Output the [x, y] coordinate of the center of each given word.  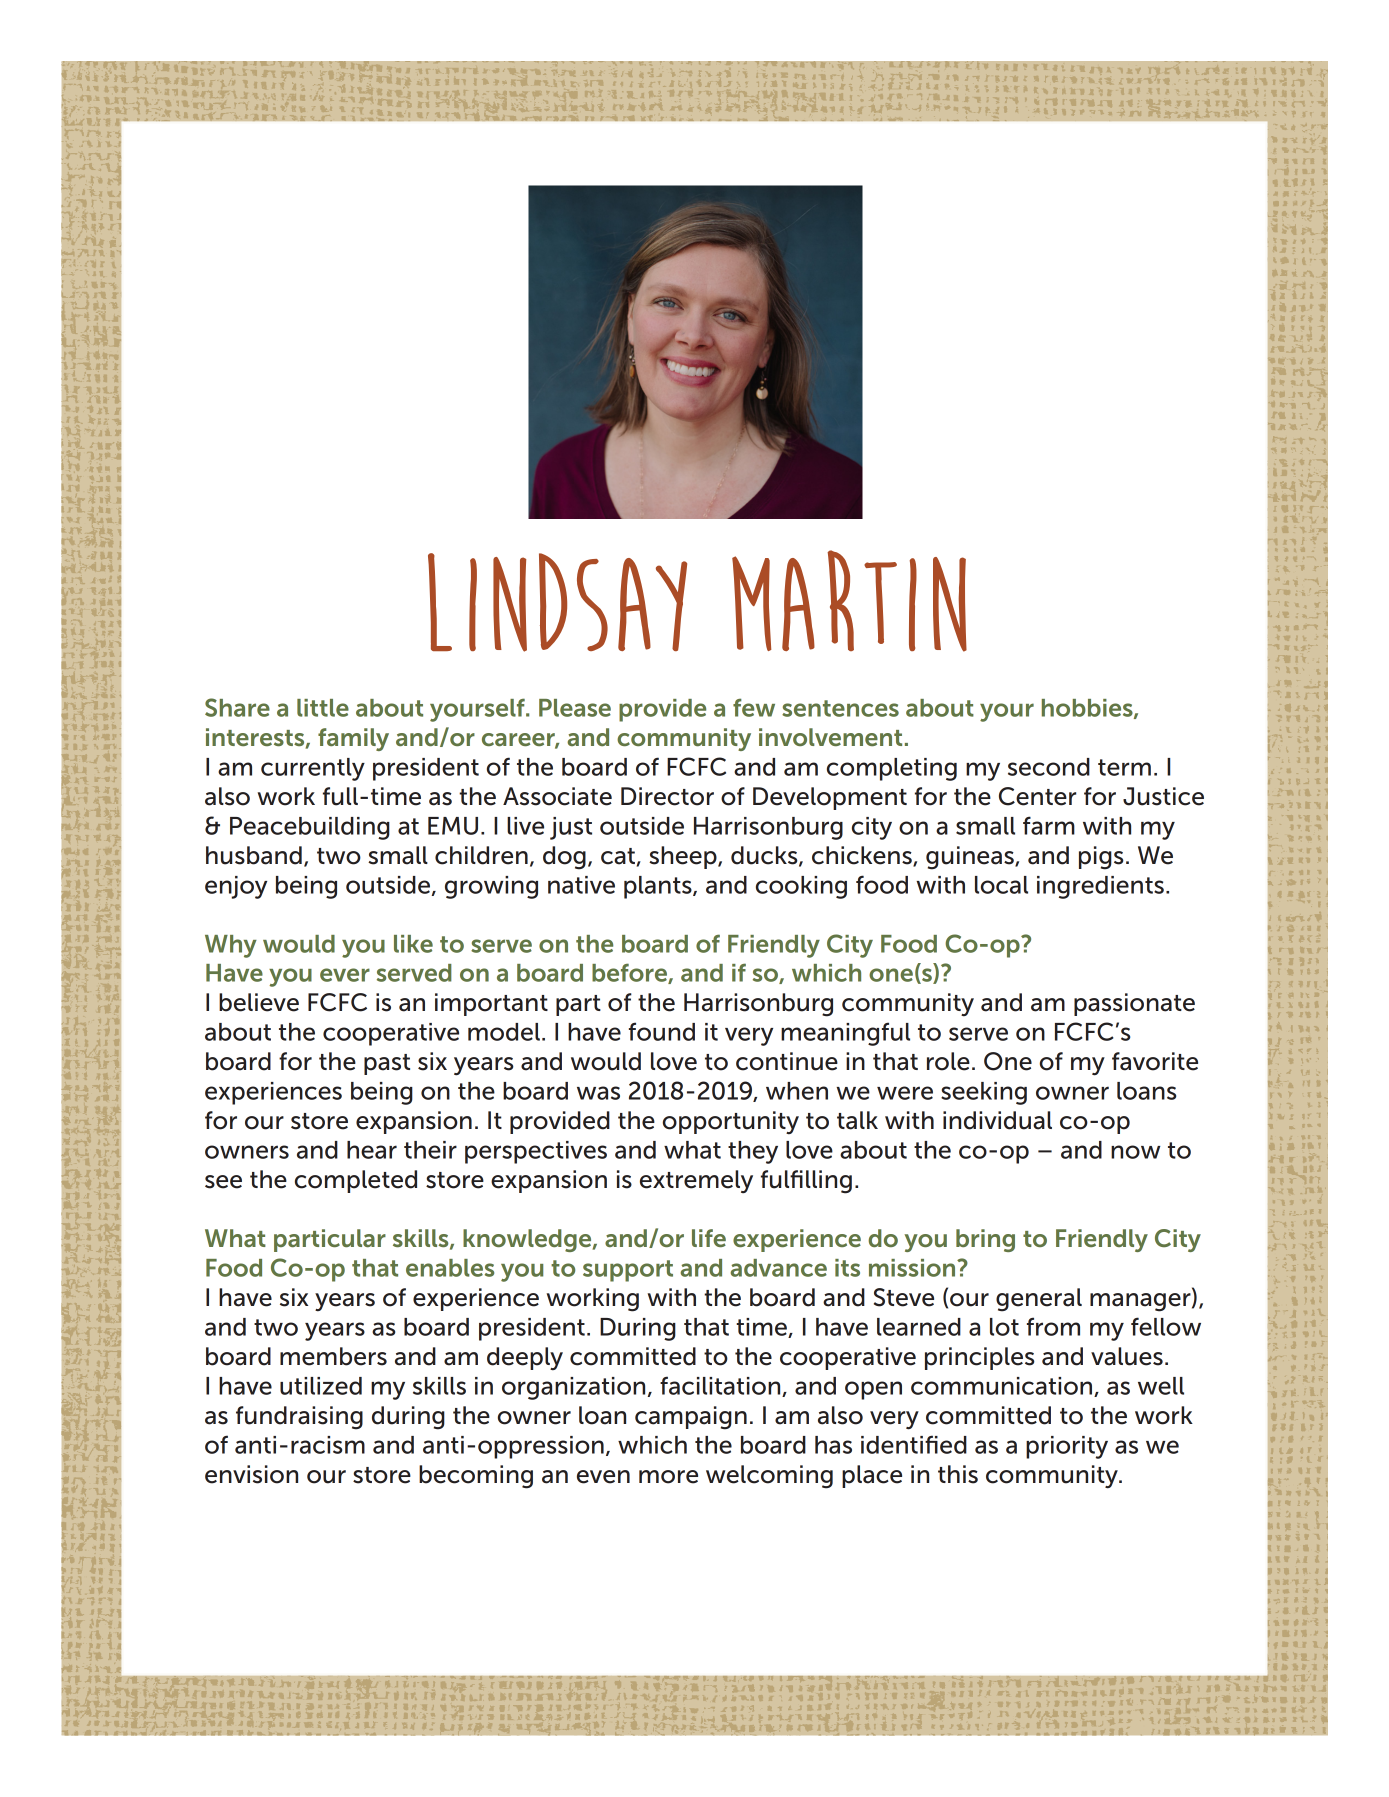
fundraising [299, 1418]
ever [345, 975]
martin [849, 601]
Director [667, 796]
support [628, 1271]
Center [1037, 796]
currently [313, 769]
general [1039, 1300]
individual [997, 1120]
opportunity [731, 1123]
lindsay [557, 602]
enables [450, 1268]
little [323, 708]
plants [659, 887]
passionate [1134, 1004]
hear [372, 1150]
